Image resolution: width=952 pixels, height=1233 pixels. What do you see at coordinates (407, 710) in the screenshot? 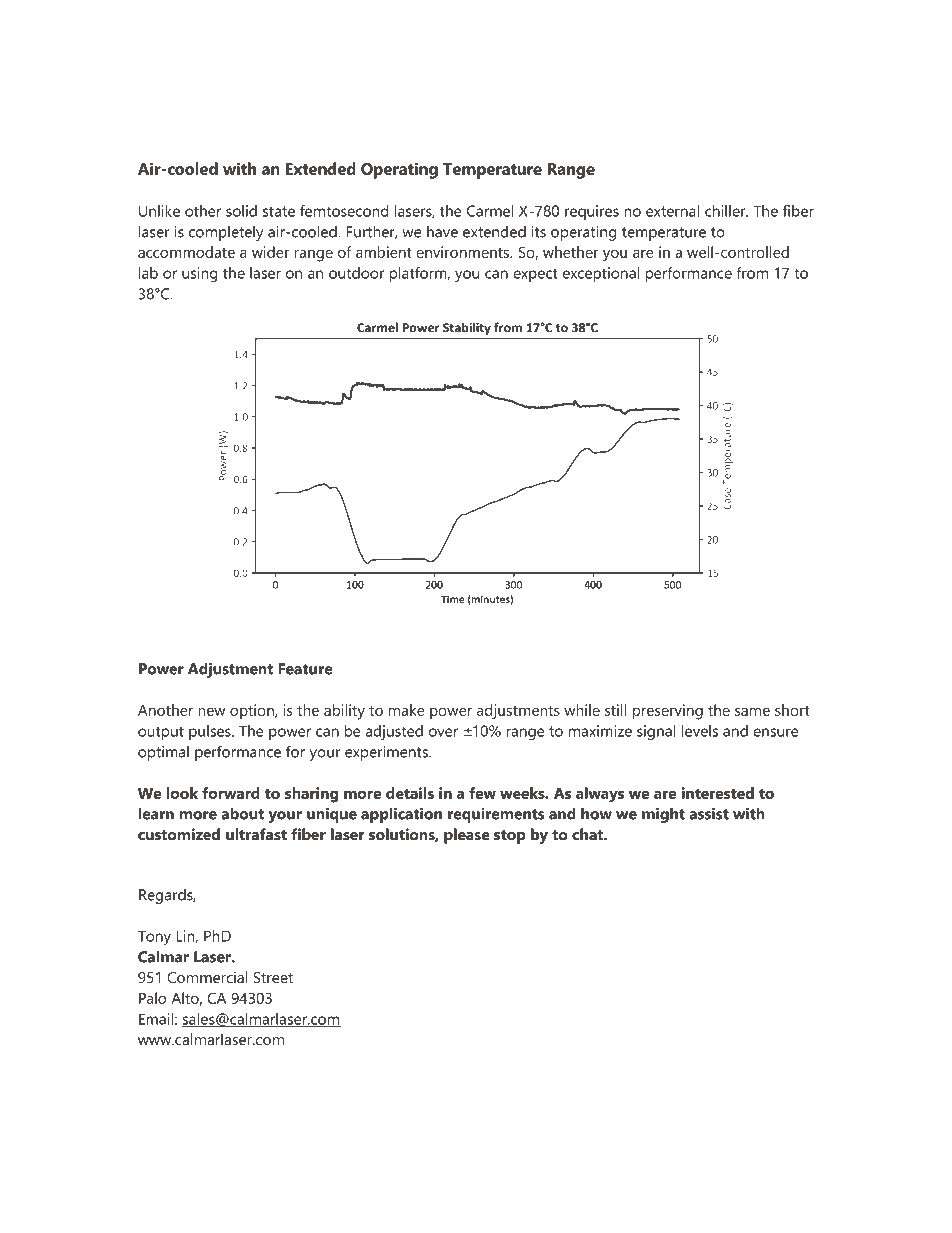
I see `make` at bounding box center [407, 710].
